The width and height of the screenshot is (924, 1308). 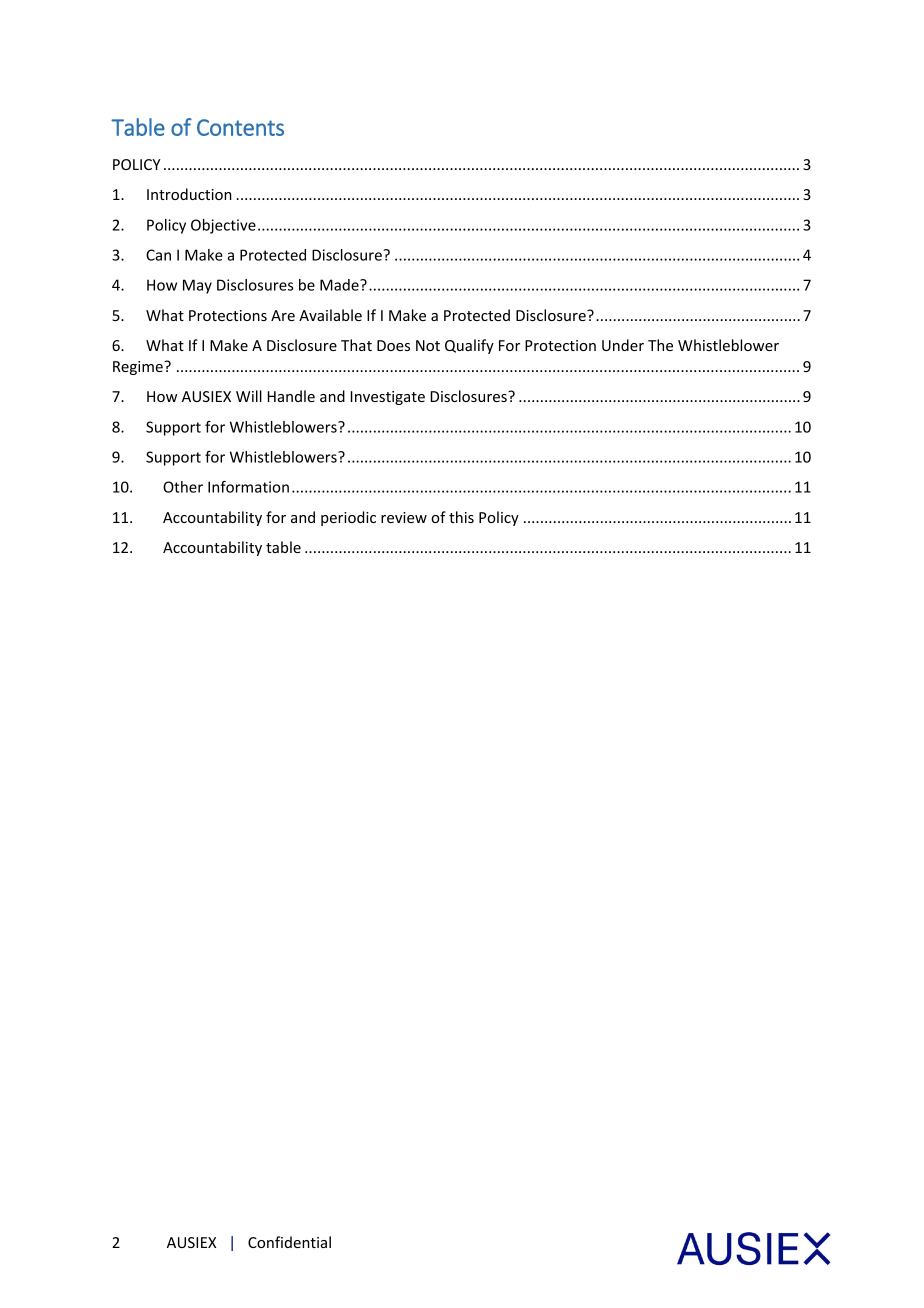 I want to click on Introduction, so click(x=189, y=194).
